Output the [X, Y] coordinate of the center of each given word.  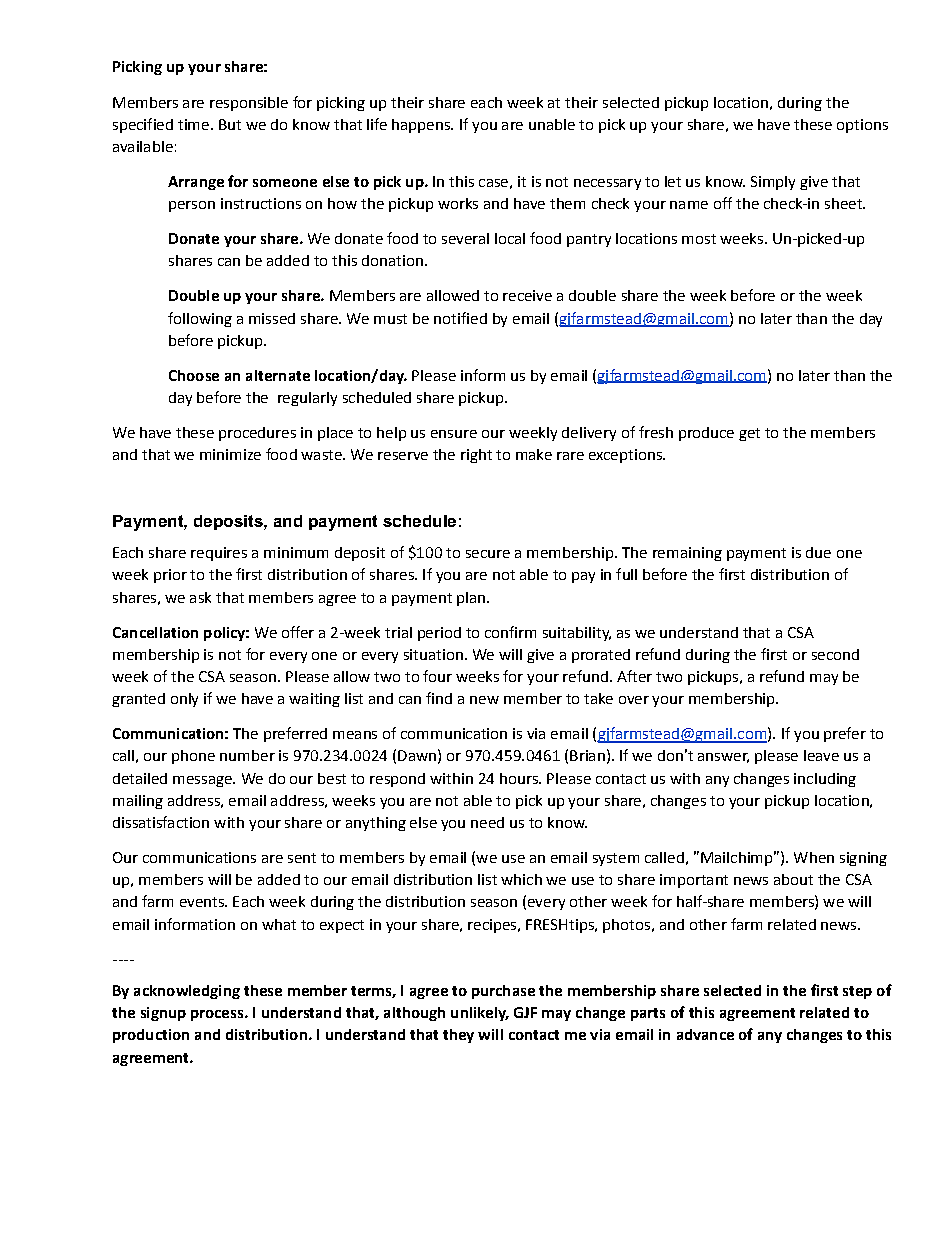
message [203, 781]
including [825, 780]
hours [520, 778]
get [749, 434]
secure [488, 554]
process [218, 1015]
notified [460, 318]
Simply [773, 183]
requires [219, 554]
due [818, 552]
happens [422, 126]
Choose [194, 375]
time [193, 124]
